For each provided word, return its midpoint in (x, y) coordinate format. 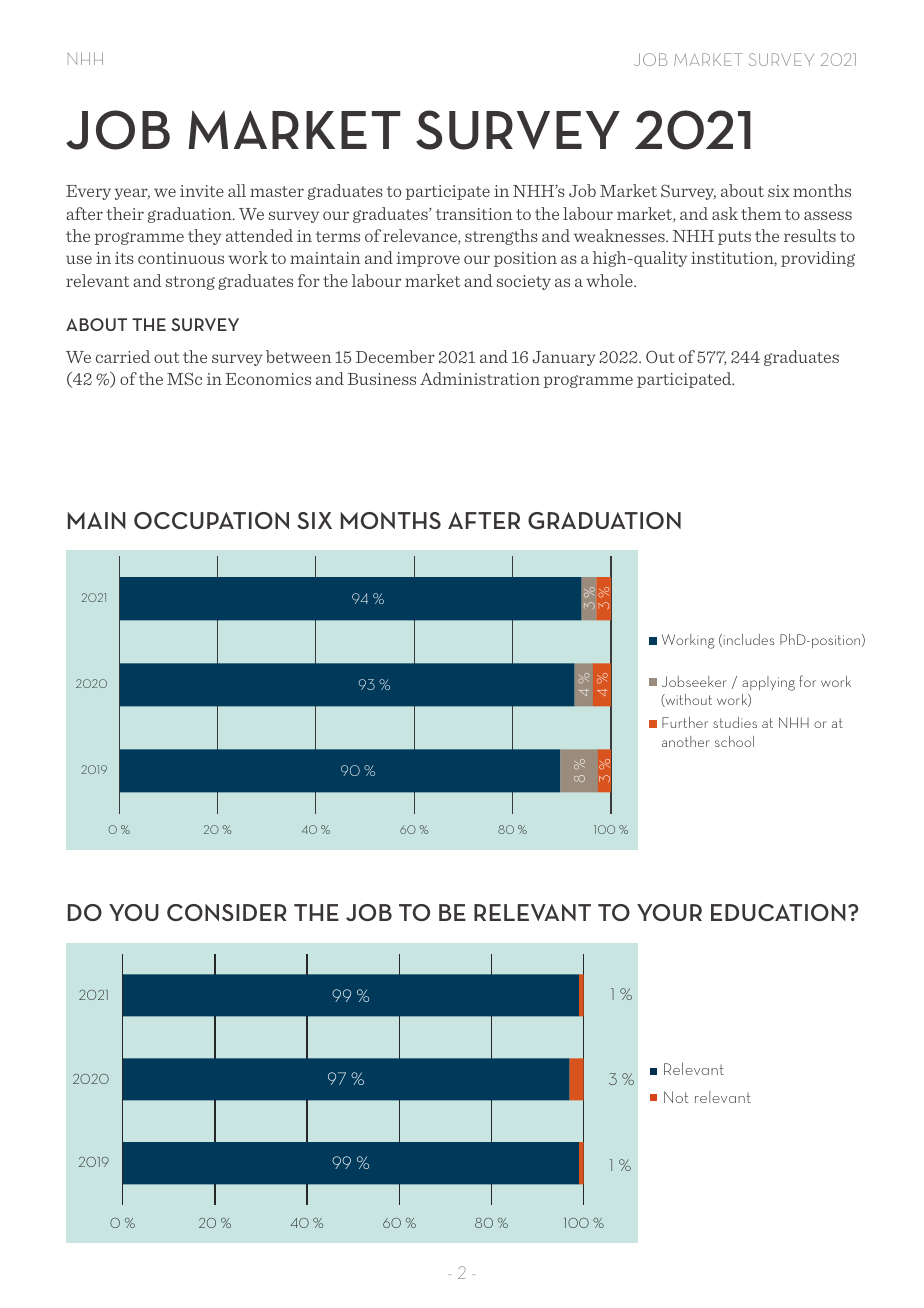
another (686, 741)
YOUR (669, 912)
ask (725, 213)
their (125, 213)
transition (474, 214)
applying (768, 683)
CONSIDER (227, 912)
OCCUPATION (211, 520)
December (395, 356)
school (734, 741)
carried (123, 356)
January (564, 358)
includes (747, 640)
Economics (268, 379)
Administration (480, 378)
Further (685, 722)
